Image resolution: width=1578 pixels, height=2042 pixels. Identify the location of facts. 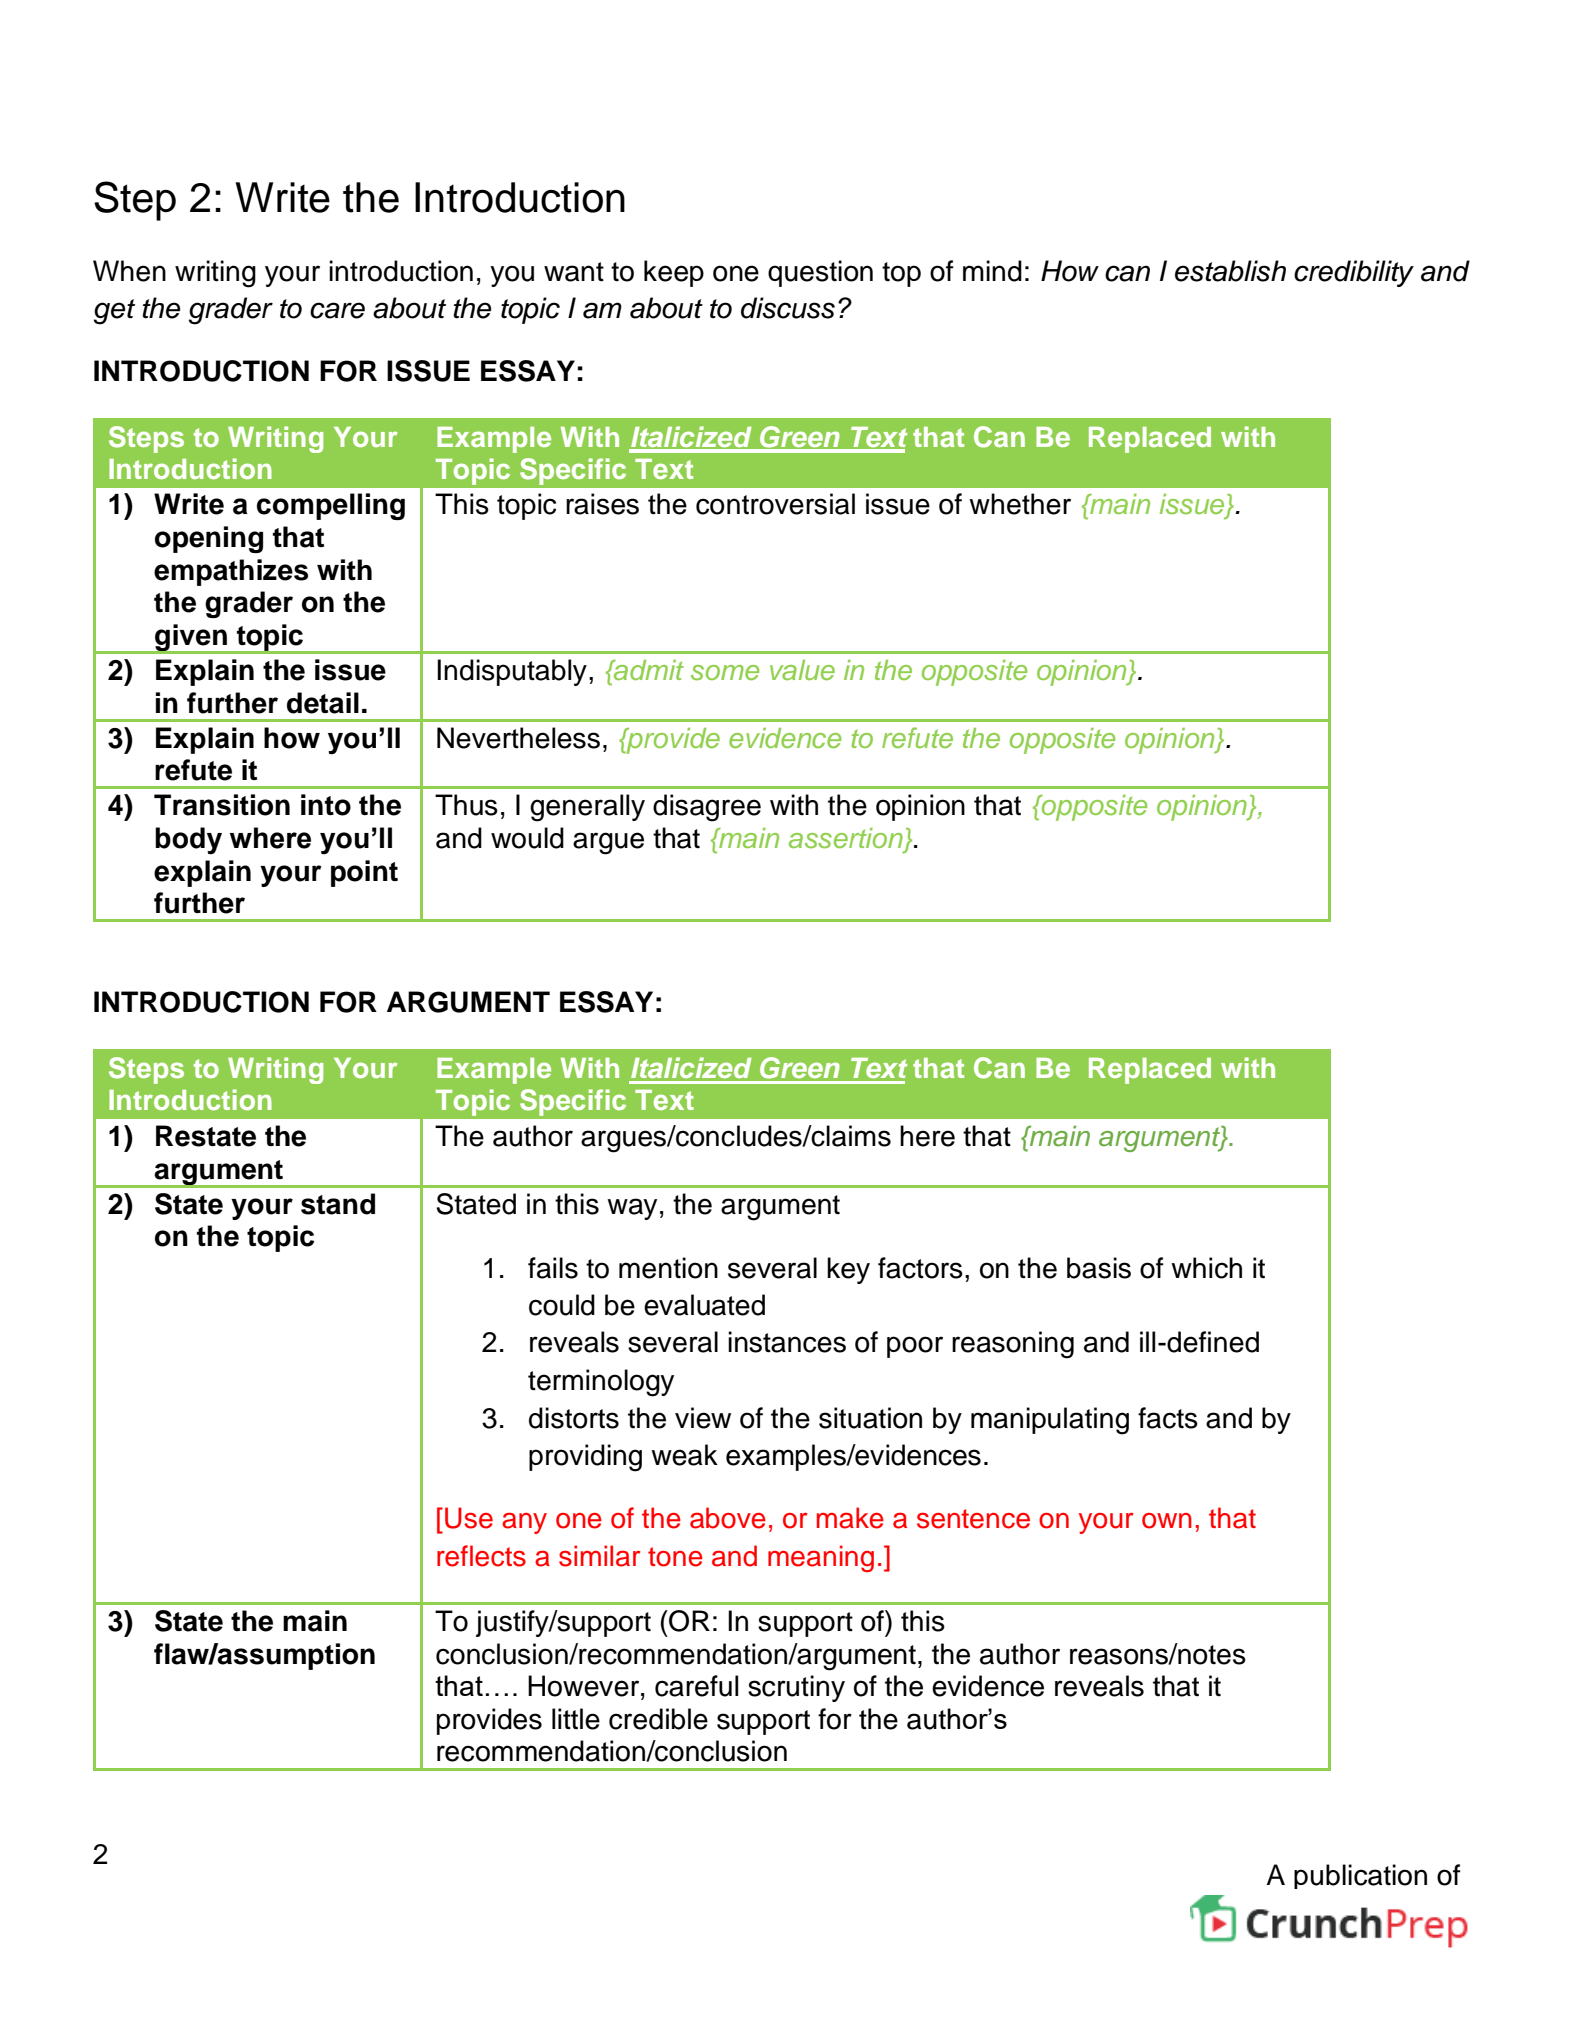
(1168, 1418).
